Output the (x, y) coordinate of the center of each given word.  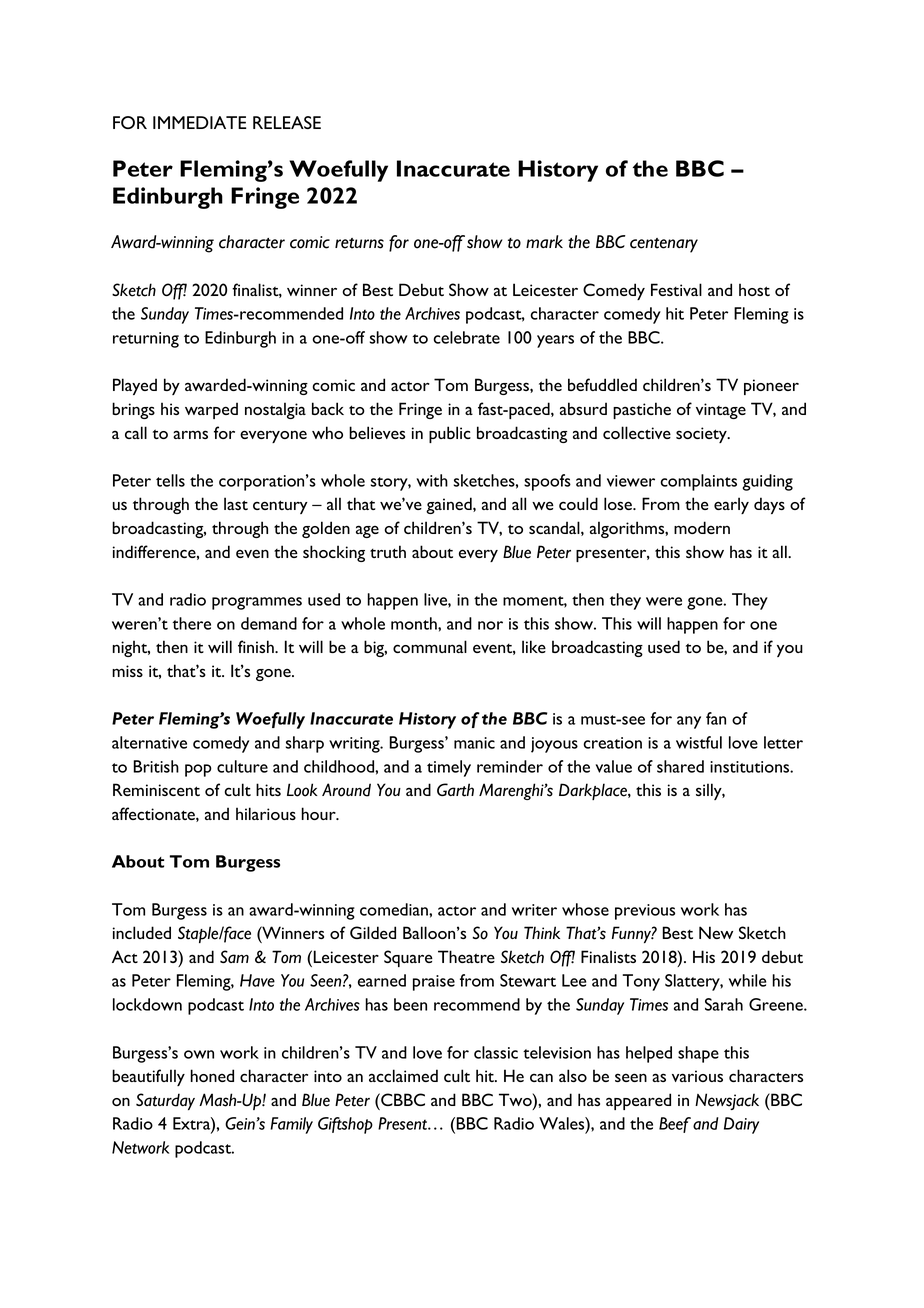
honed (212, 1075)
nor (490, 625)
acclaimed (403, 1075)
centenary (664, 245)
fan (716, 718)
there (191, 623)
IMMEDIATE (200, 122)
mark (544, 241)
